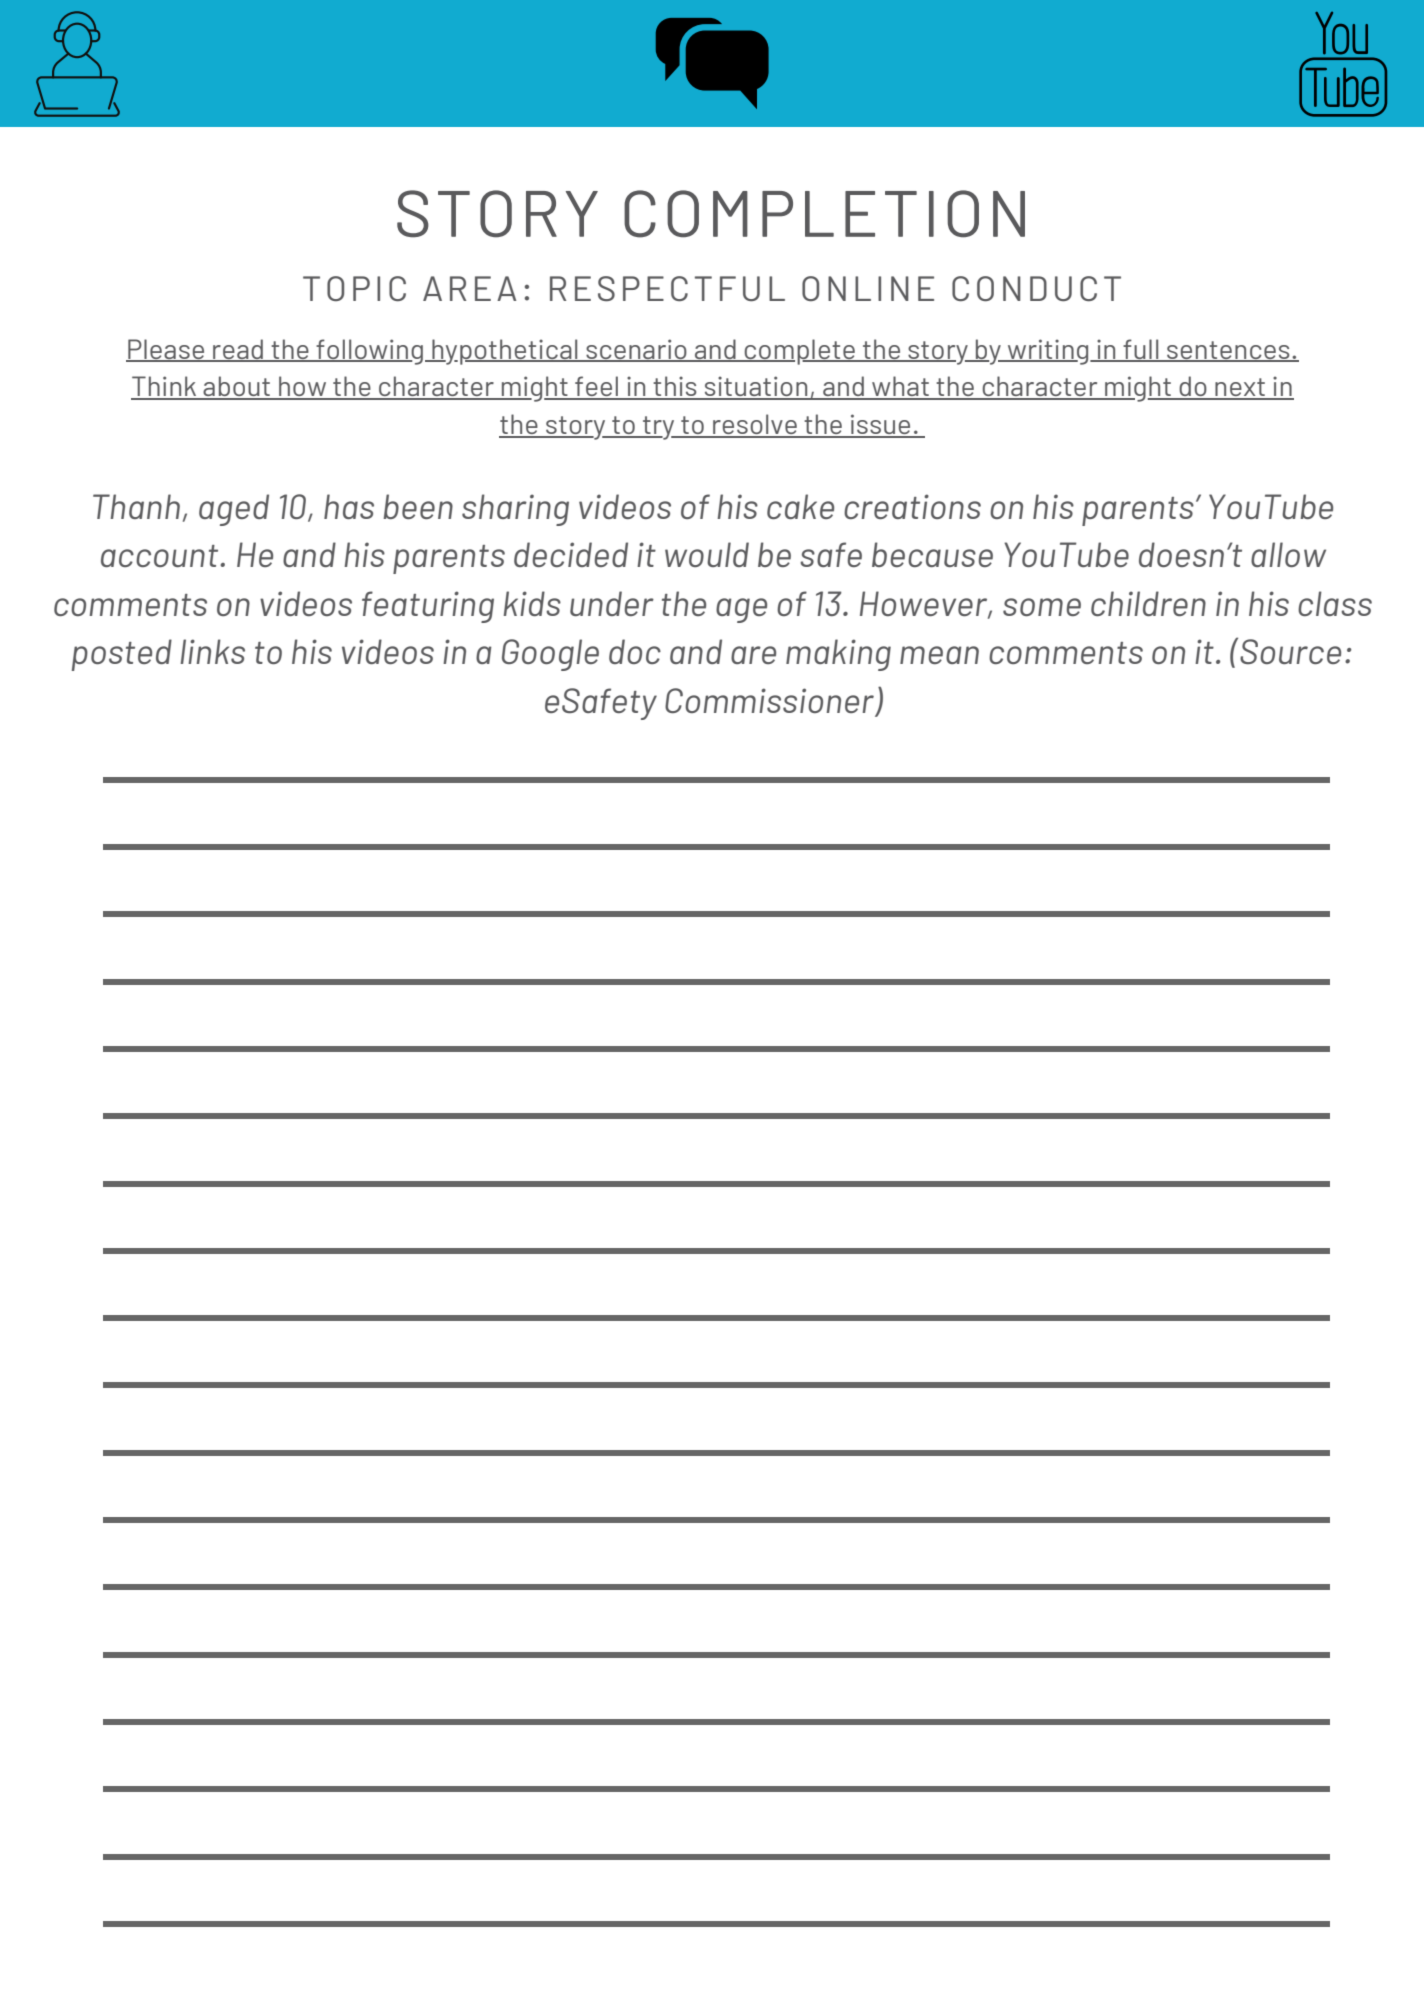 This page has height=2015, width=1424. Describe the element at coordinates (238, 350) in the page. I see `read` at that location.
